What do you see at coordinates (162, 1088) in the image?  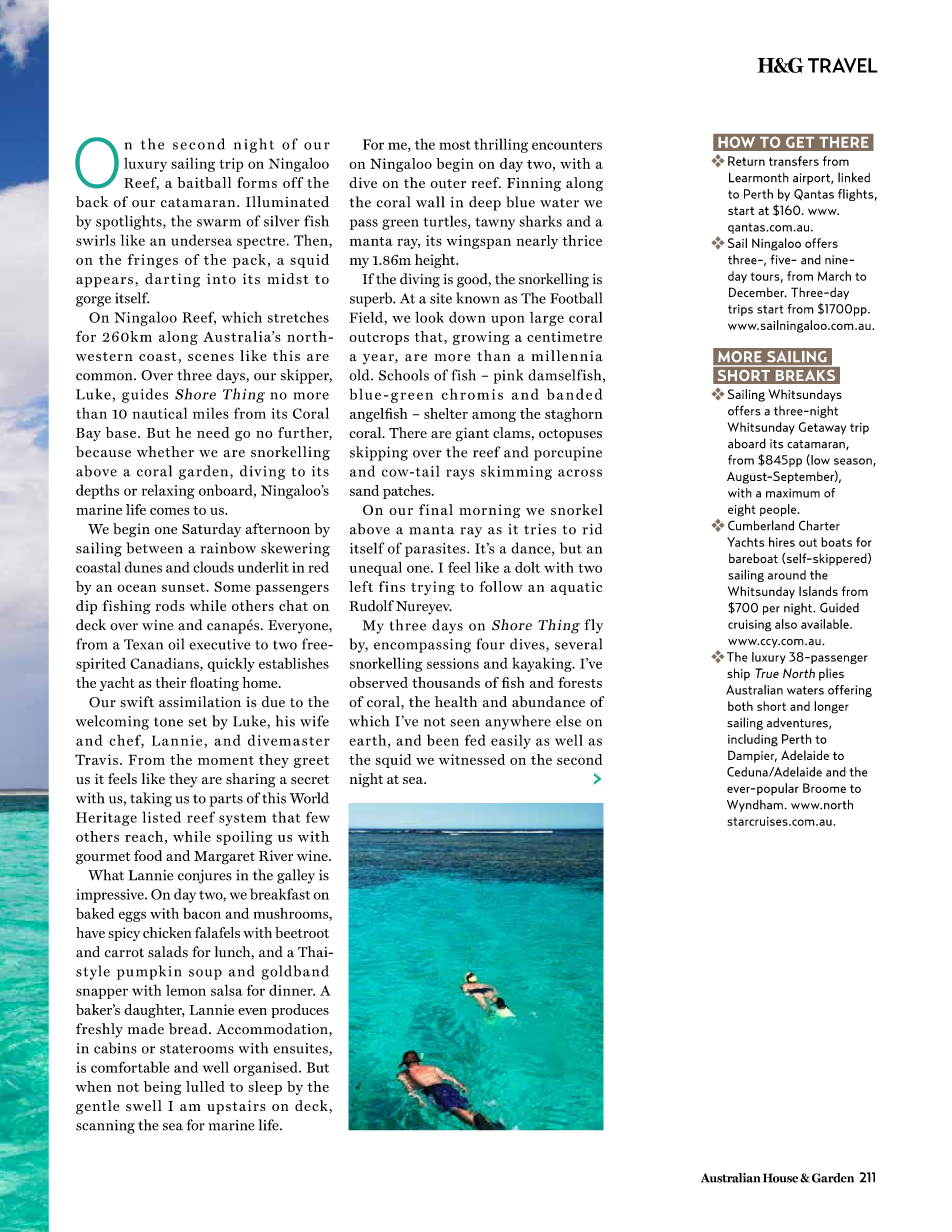 I see `being` at bounding box center [162, 1088].
